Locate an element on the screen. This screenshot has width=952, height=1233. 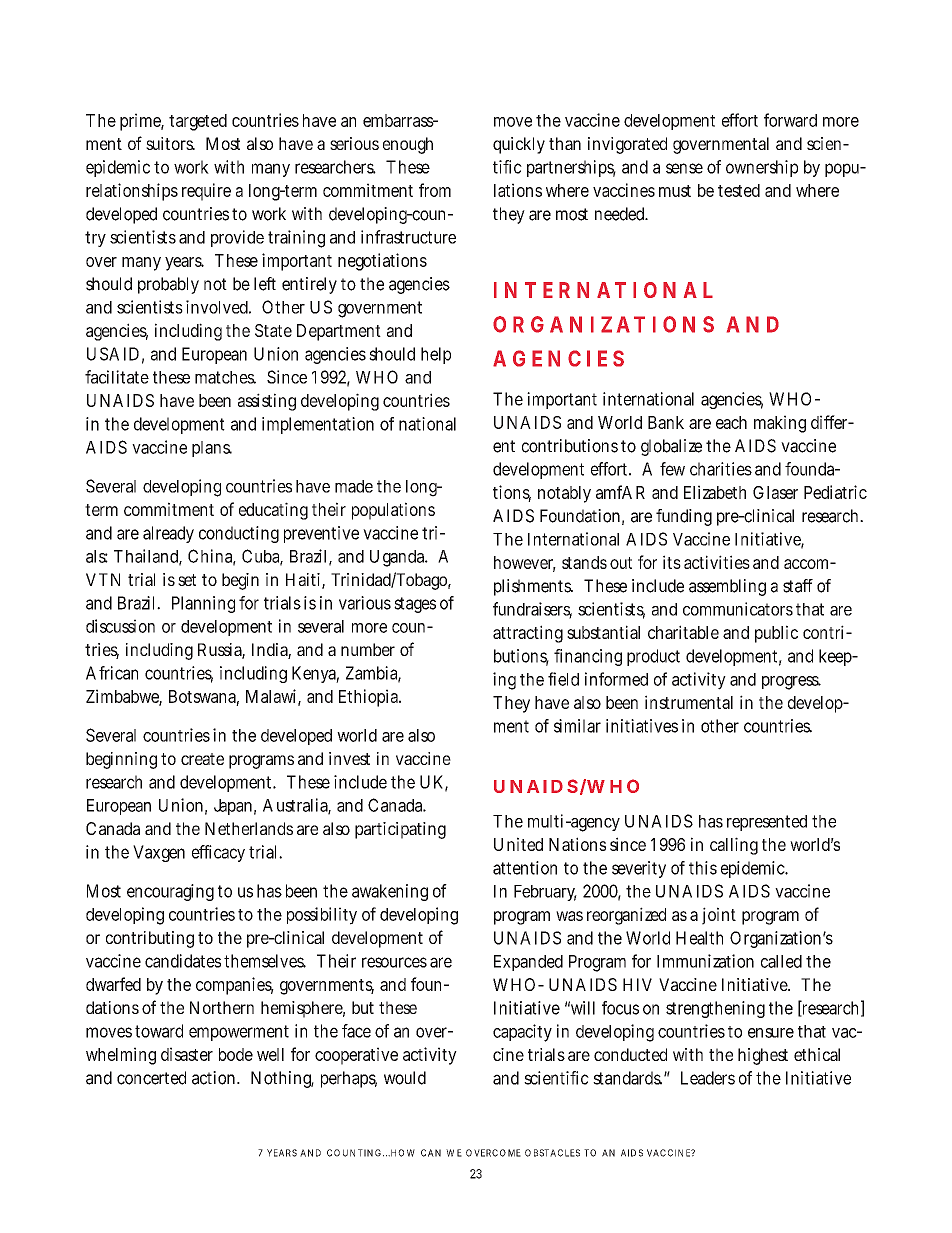
Leaders is located at coordinates (708, 1078).
